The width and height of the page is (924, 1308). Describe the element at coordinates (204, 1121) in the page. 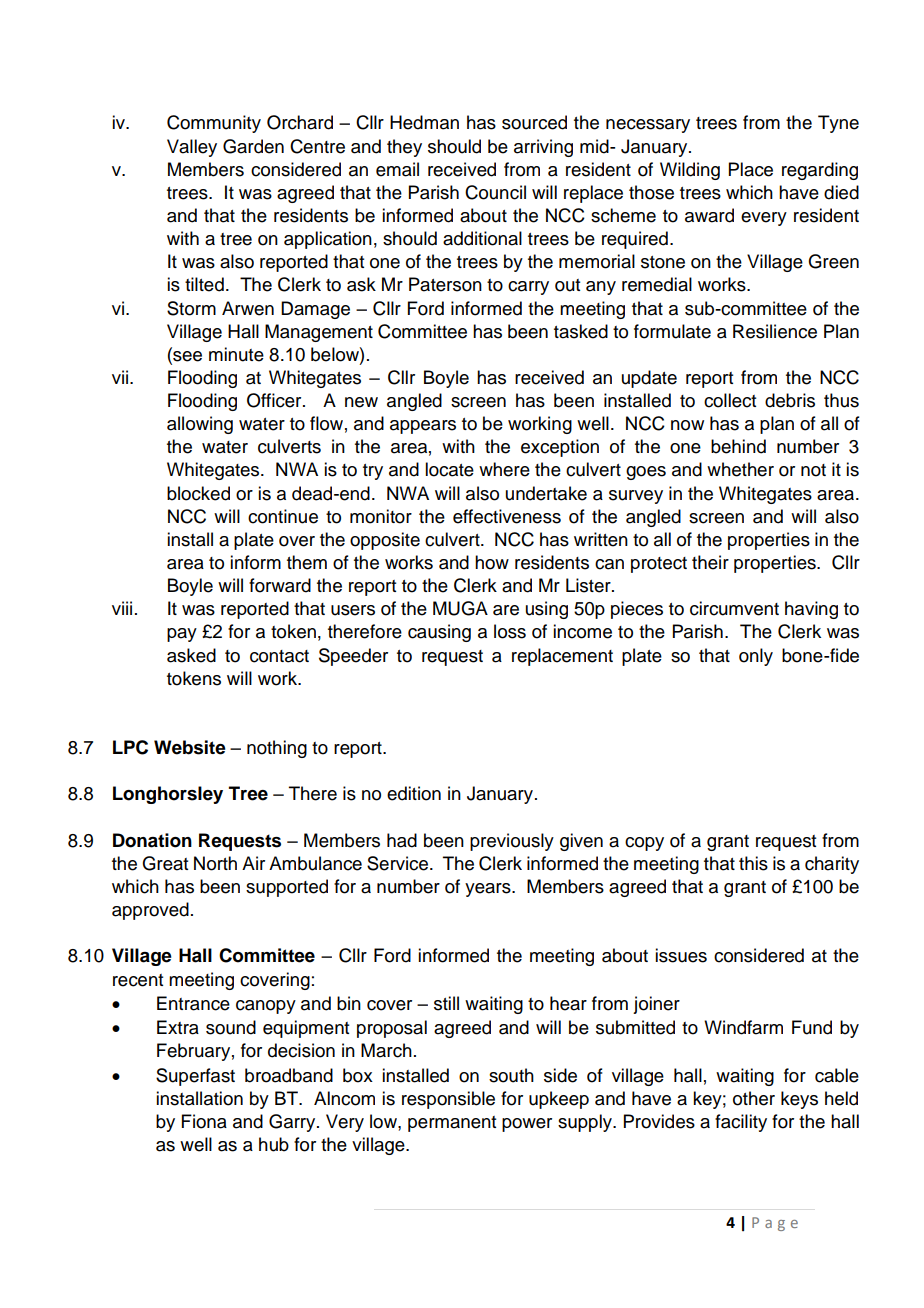

I see `Fiona` at that location.
